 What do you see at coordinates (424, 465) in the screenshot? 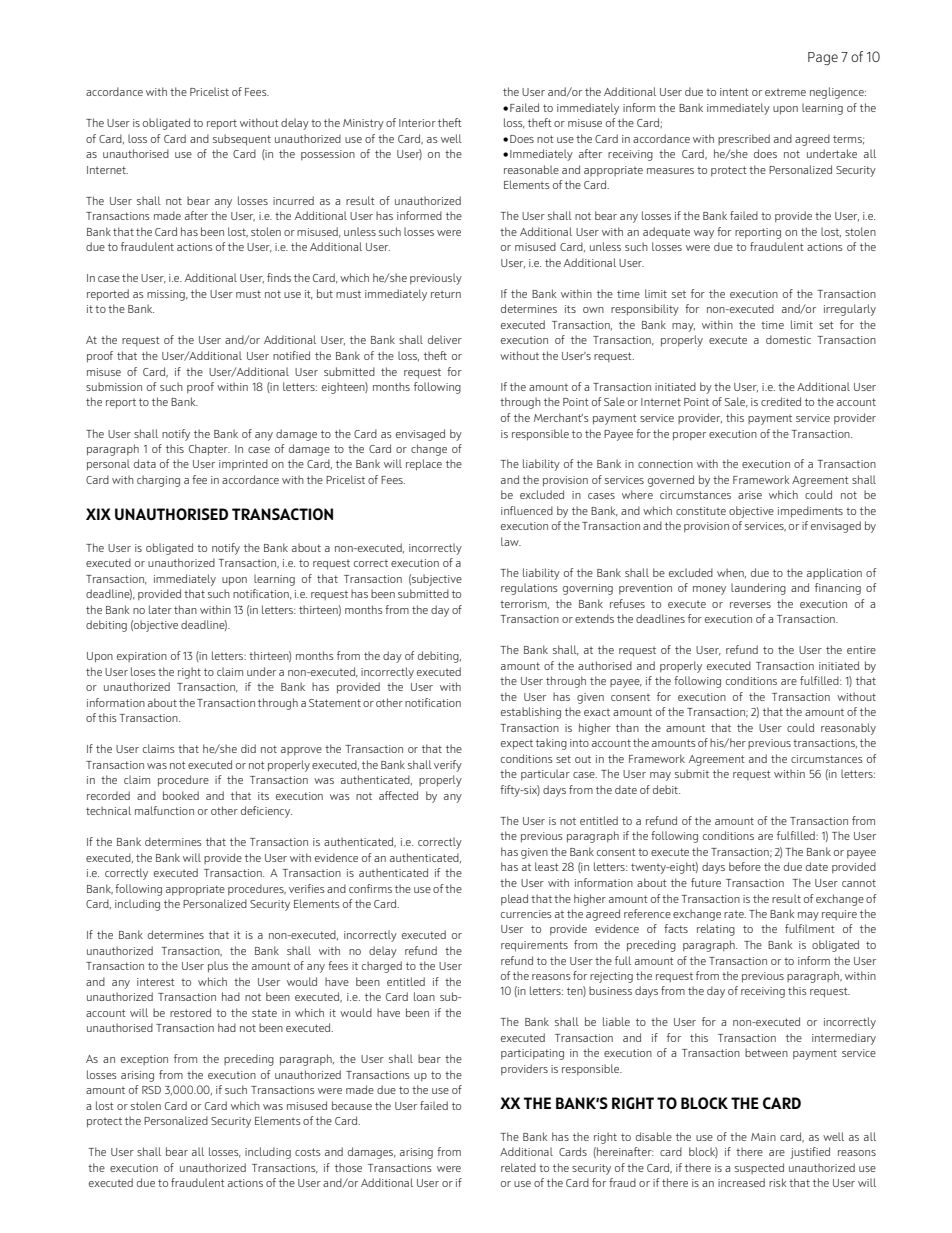
I see `replace` at bounding box center [424, 465].
